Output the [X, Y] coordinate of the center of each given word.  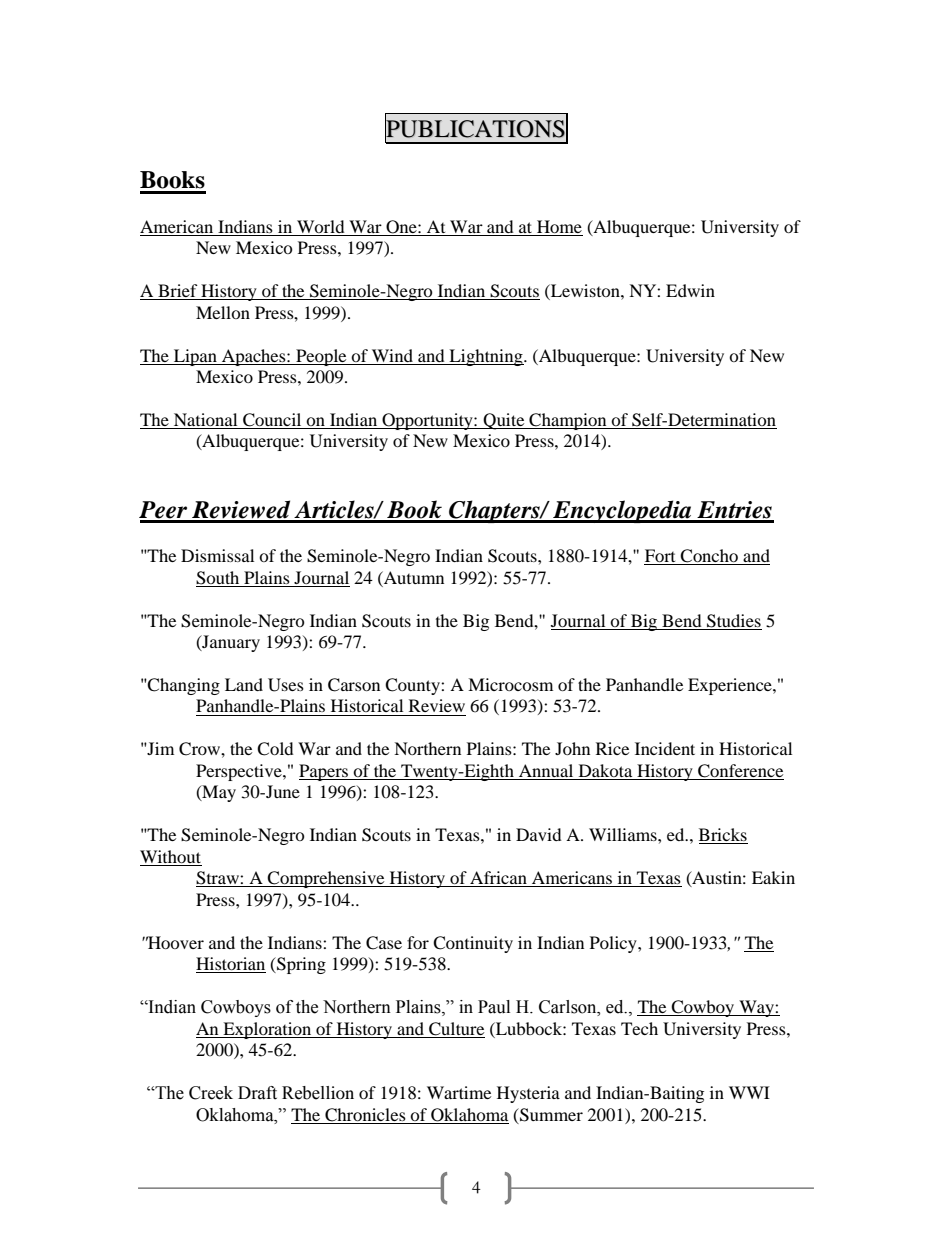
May [218, 793]
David [539, 834]
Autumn [413, 577]
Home [559, 226]
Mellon [223, 312]
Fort [661, 557]
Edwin [690, 290]
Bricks [723, 836]
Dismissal [217, 555]
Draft [257, 1093]
